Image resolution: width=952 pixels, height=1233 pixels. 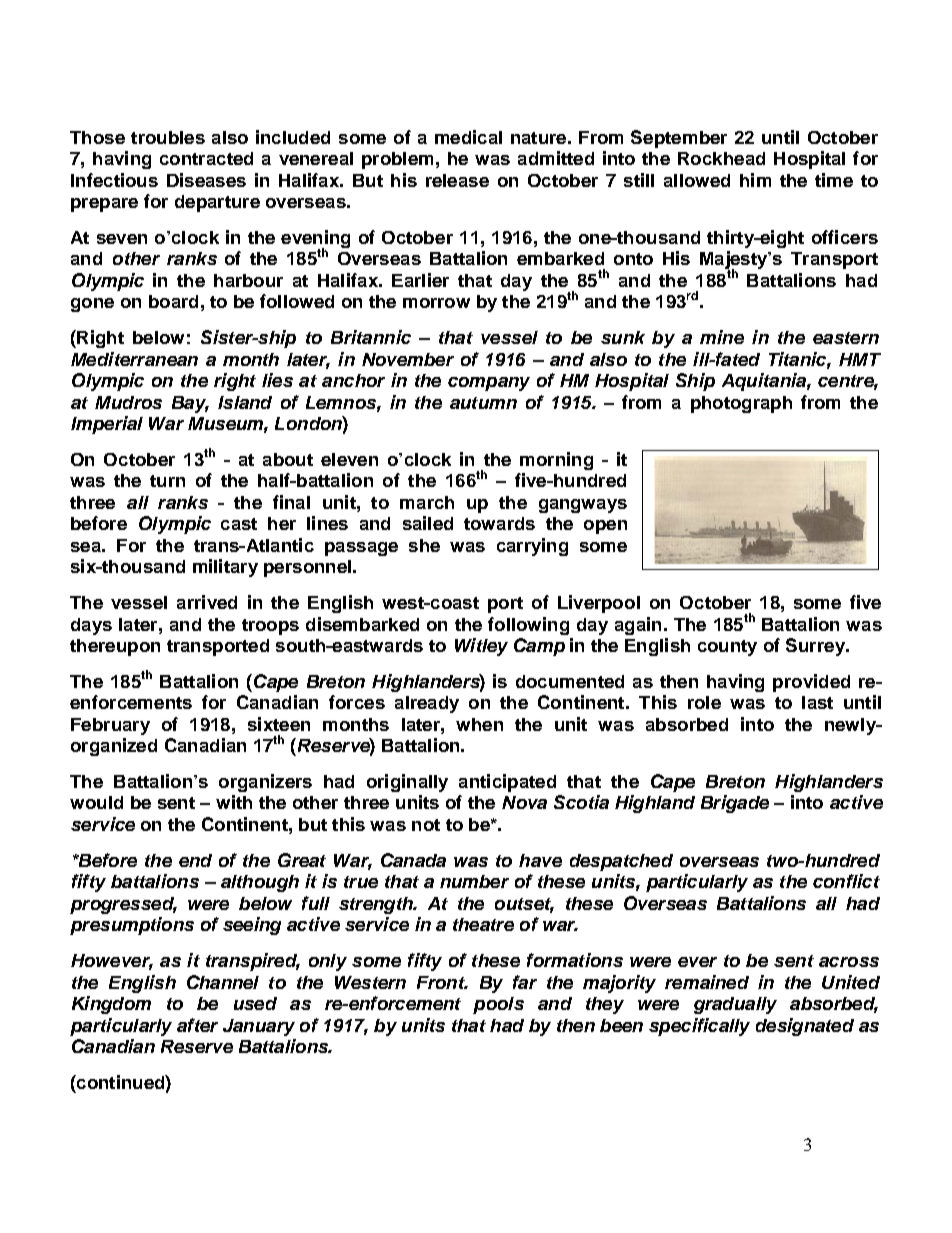 What do you see at coordinates (704, 702) in the image?
I see `role` at bounding box center [704, 702].
